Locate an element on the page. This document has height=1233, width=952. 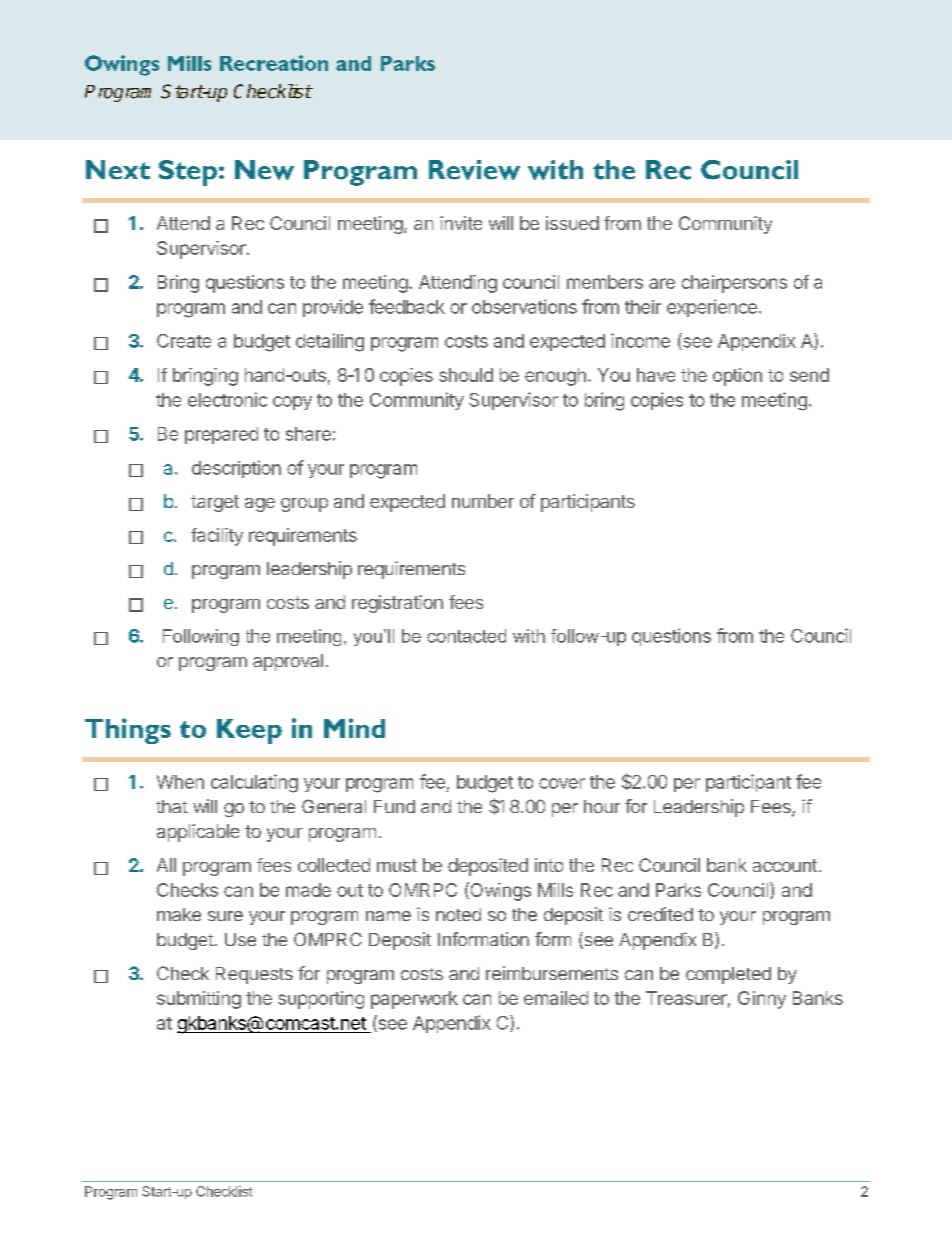
issued is located at coordinates (572, 223).
